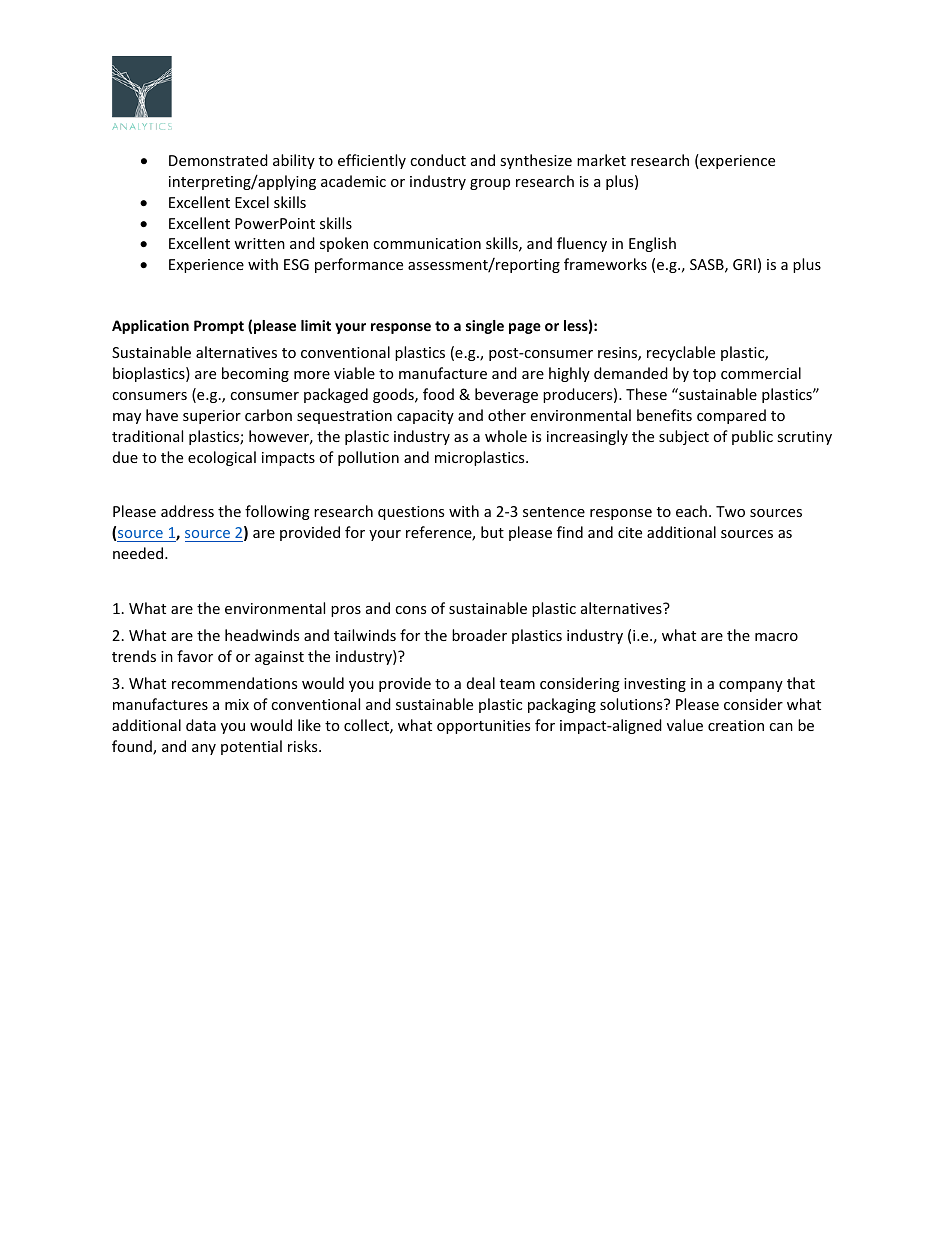 This screenshot has width=952, height=1233. I want to click on Demonstrated, so click(218, 160).
